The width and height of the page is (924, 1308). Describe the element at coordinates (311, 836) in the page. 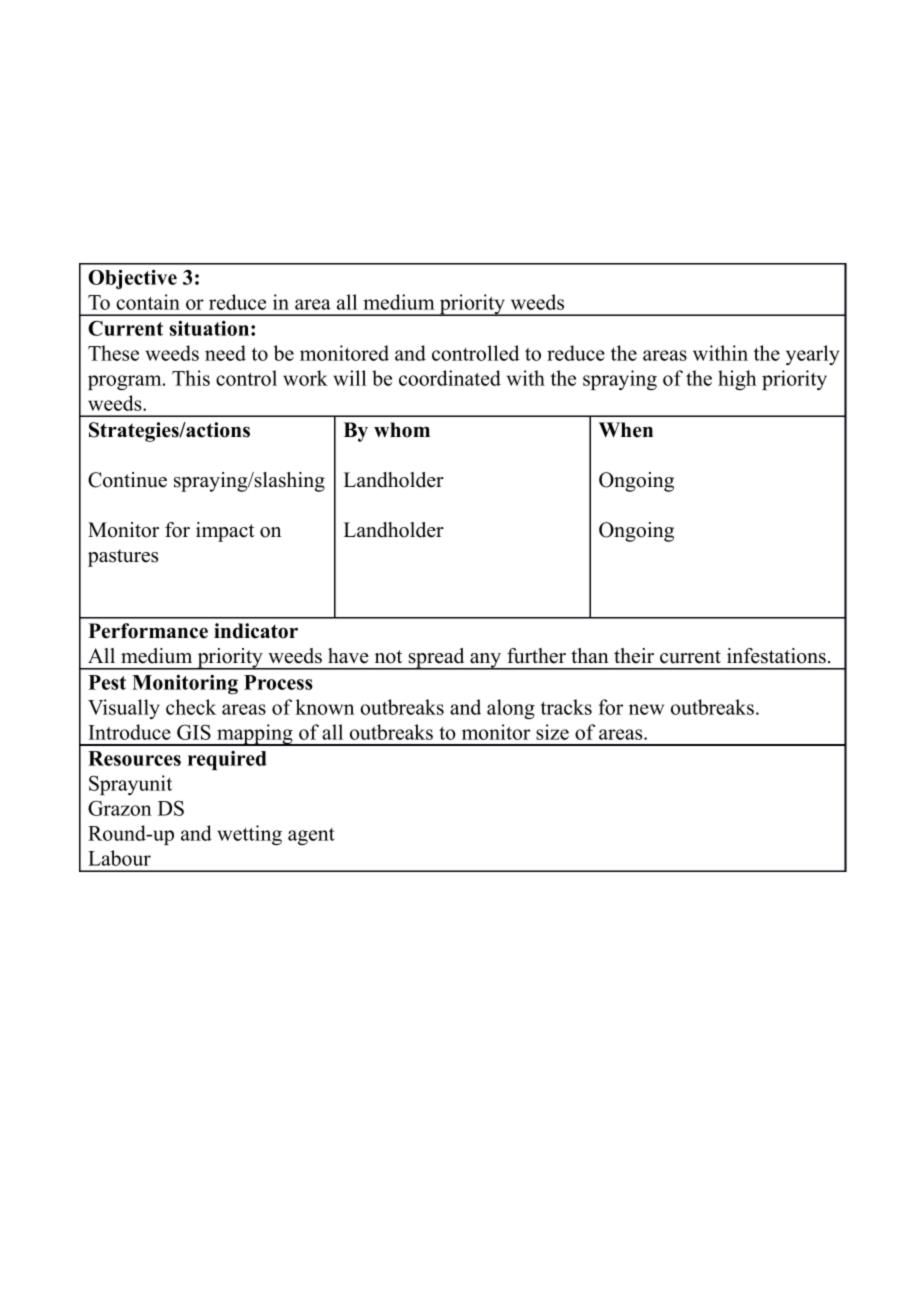

I see `agent` at that location.
